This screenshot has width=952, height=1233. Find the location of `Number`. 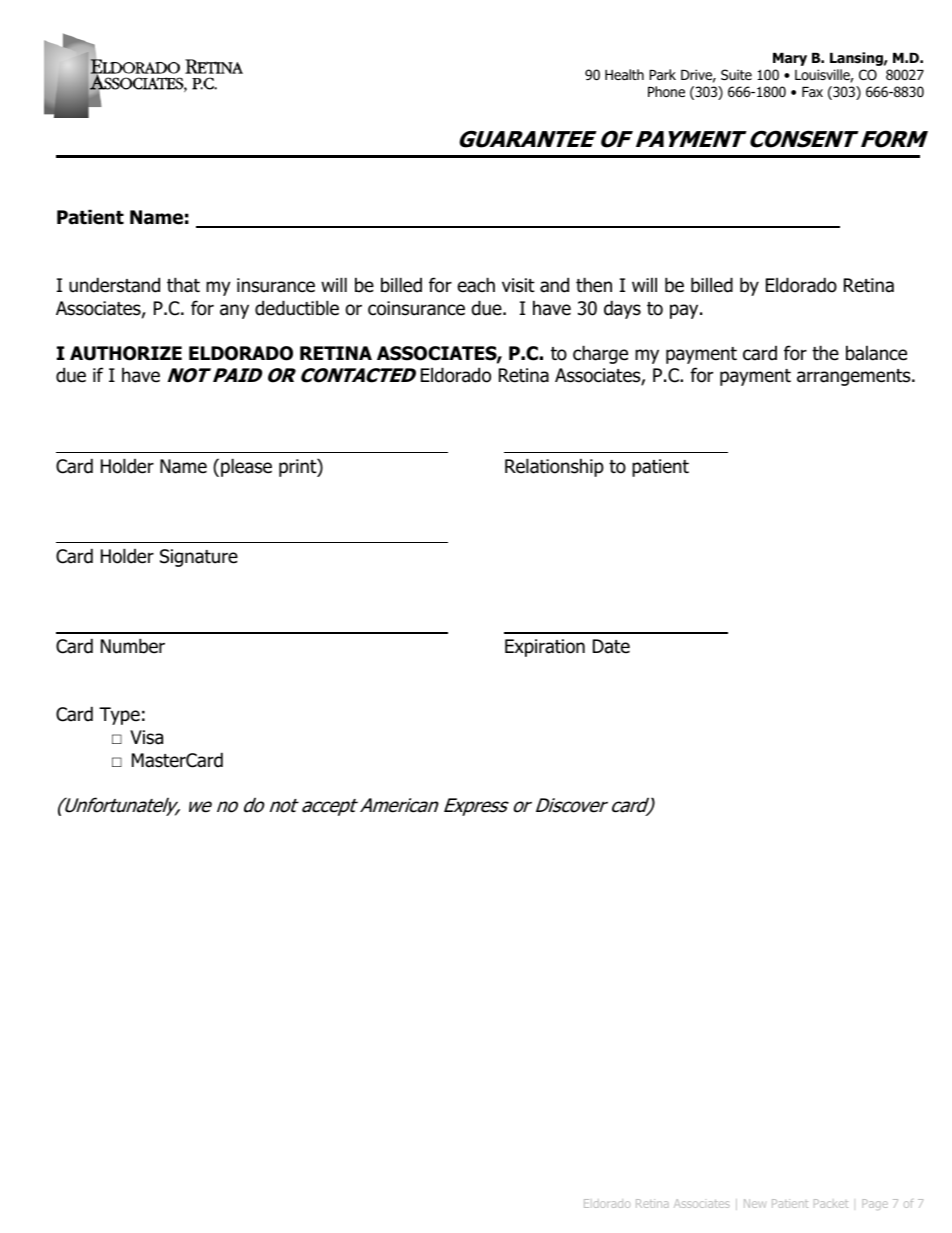

Number is located at coordinates (133, 646).
